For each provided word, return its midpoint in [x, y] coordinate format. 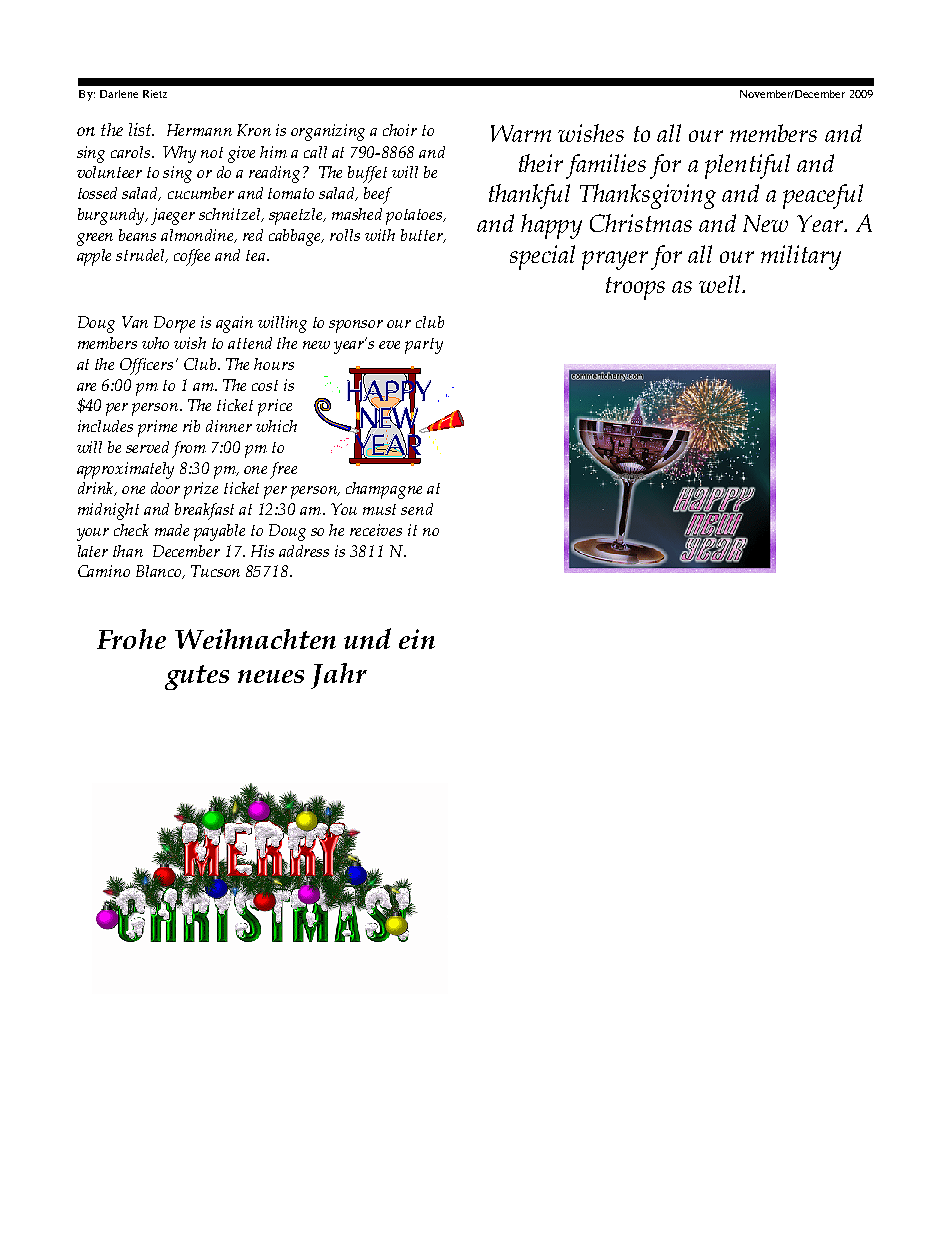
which [276, 426]
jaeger [173, 216]
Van [135, 322]
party [424, 346]
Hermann [199, 130]
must [379, 509]
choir [400, 130]
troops [635, 288]
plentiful [747, 166]
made [172, 530]
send [417, 509]
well [721, 284]
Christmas [641, 223]
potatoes [415, 217]
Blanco [160, 572]
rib [191, 426]
